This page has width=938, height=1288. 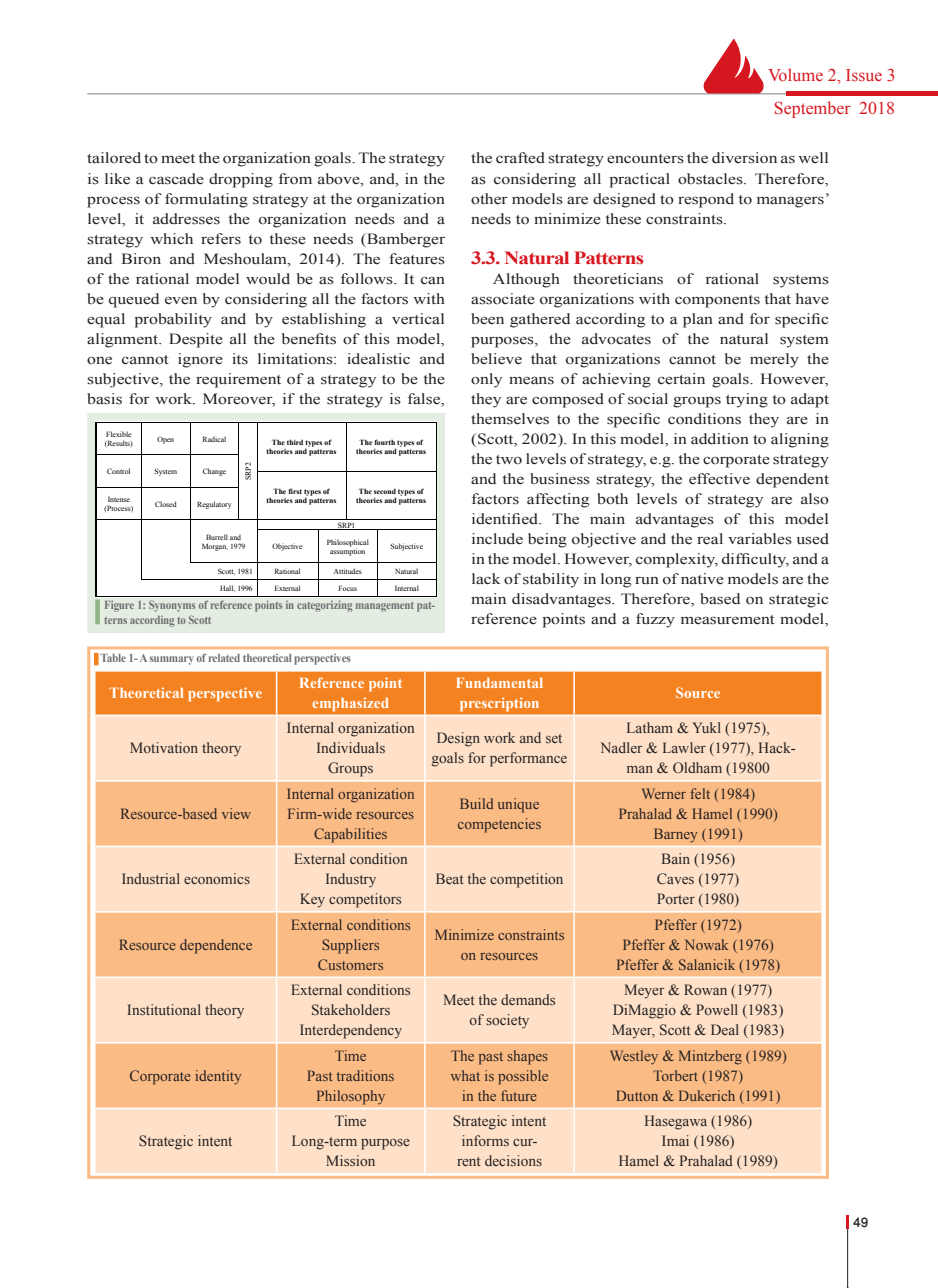 I want to click on cascade, so click(x=176, y=179).
